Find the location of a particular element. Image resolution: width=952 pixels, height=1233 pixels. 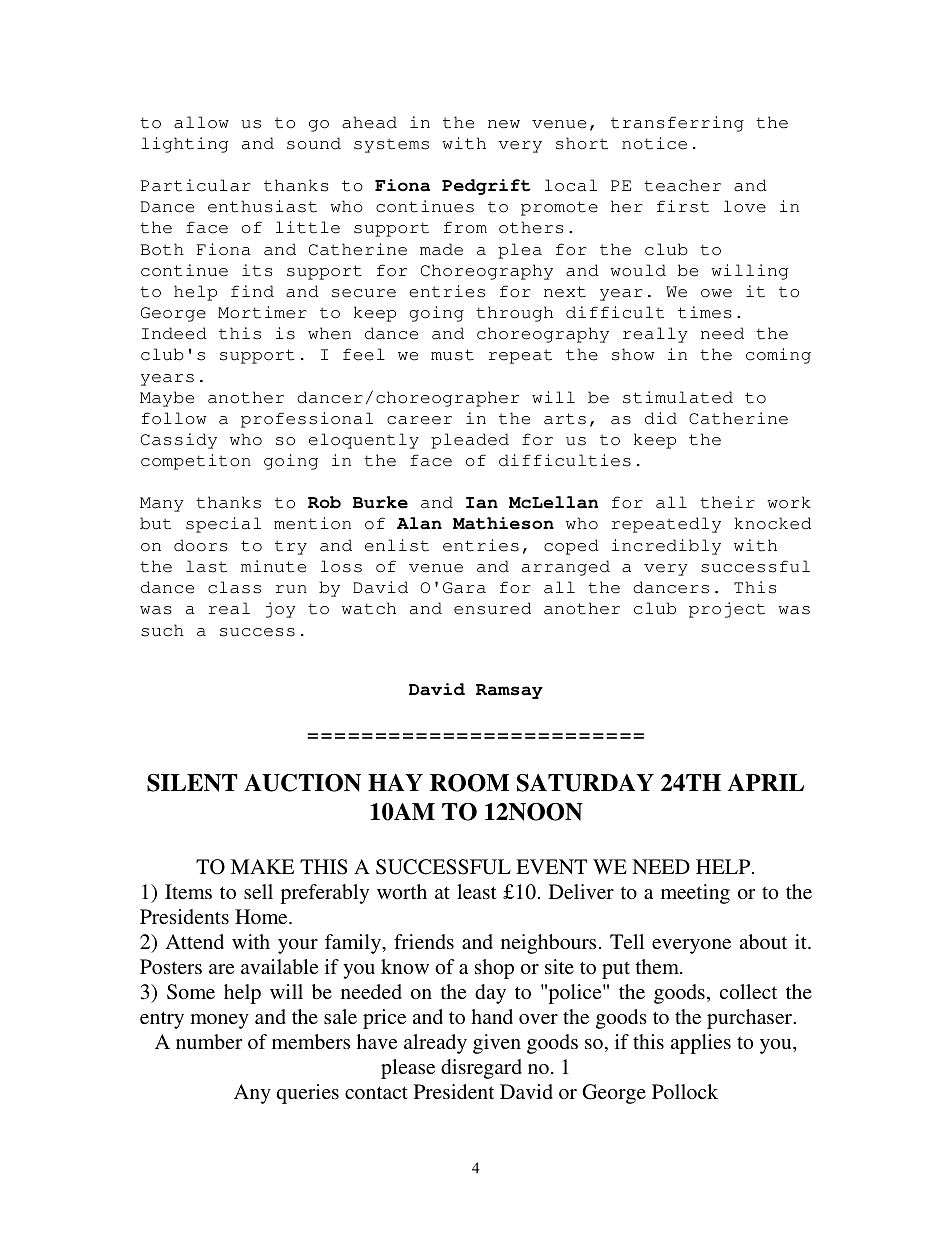

disregard is located at coordinates (481, 1069).
